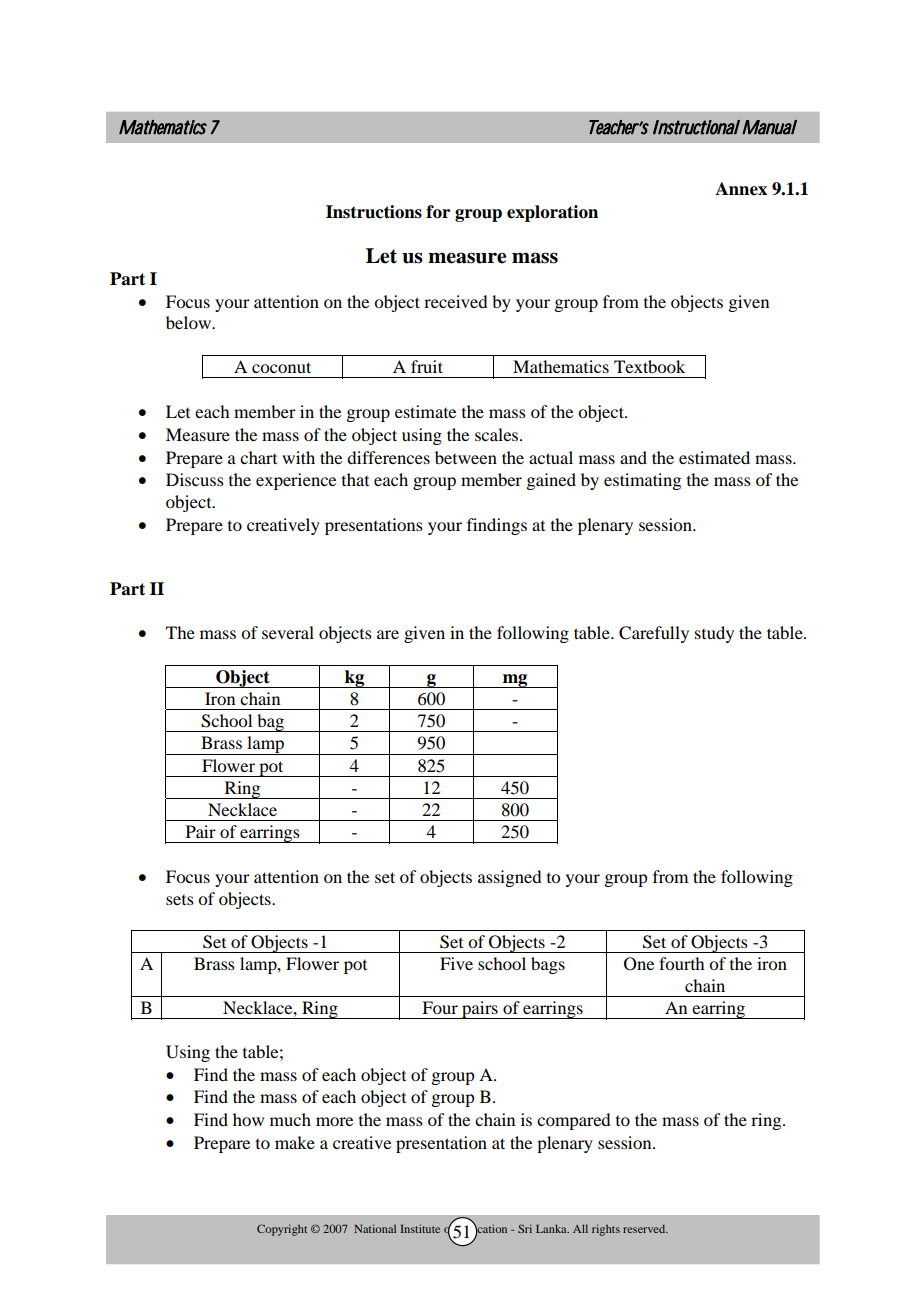 This screenshot has width=924, height=1308. What do you see at coordinates (180, 900) in the screenshot?
I see `sets` at bounding box center [180, 900].
